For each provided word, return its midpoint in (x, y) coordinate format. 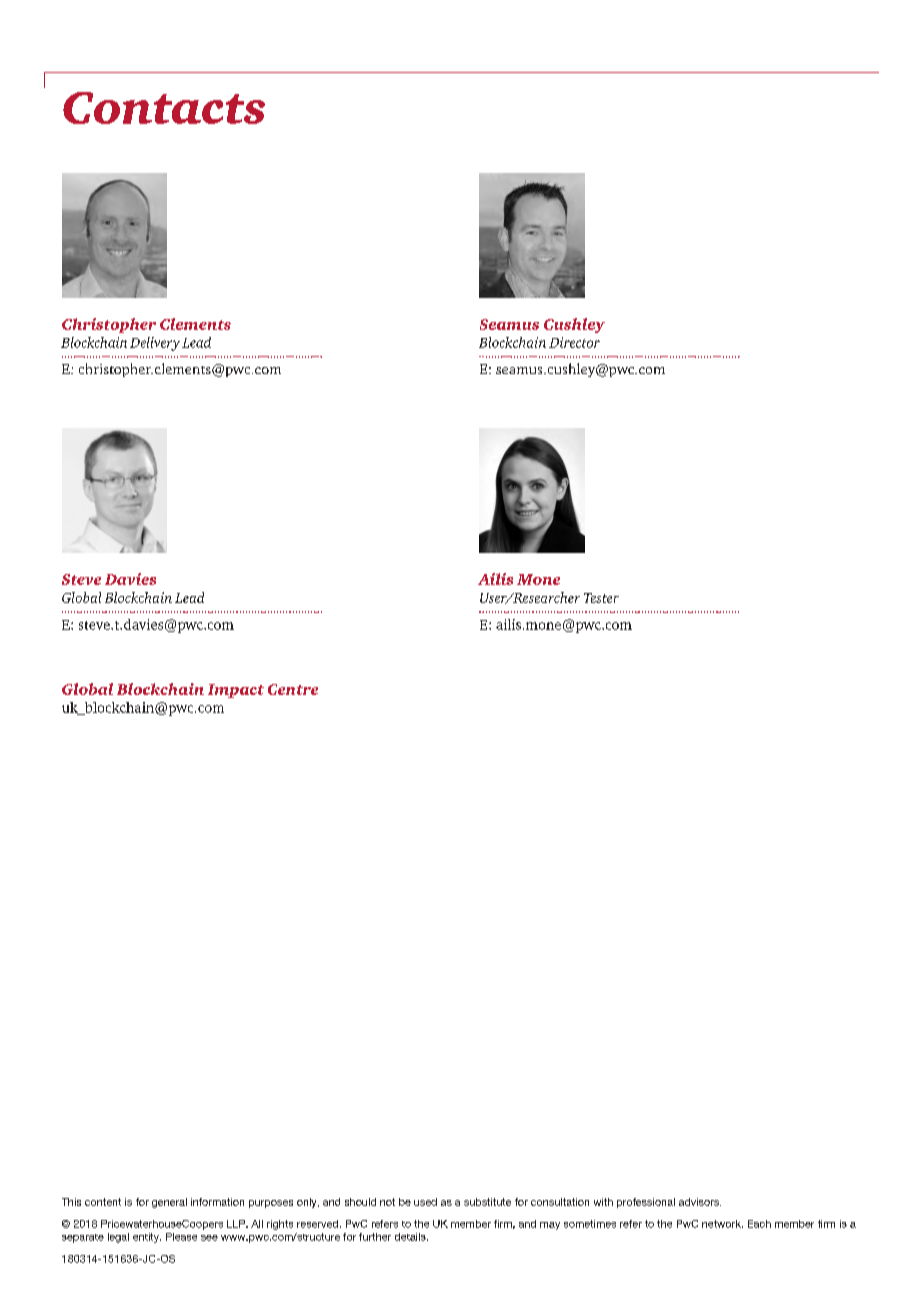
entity (147, 1238)
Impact (236, 691)
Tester (601, 598)
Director (574, 342)
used (425, 1202)
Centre (293, 689)
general (169, 1203)
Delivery (155, 344)
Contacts (164, 108)
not (387, 1202)
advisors (700, 1202)
